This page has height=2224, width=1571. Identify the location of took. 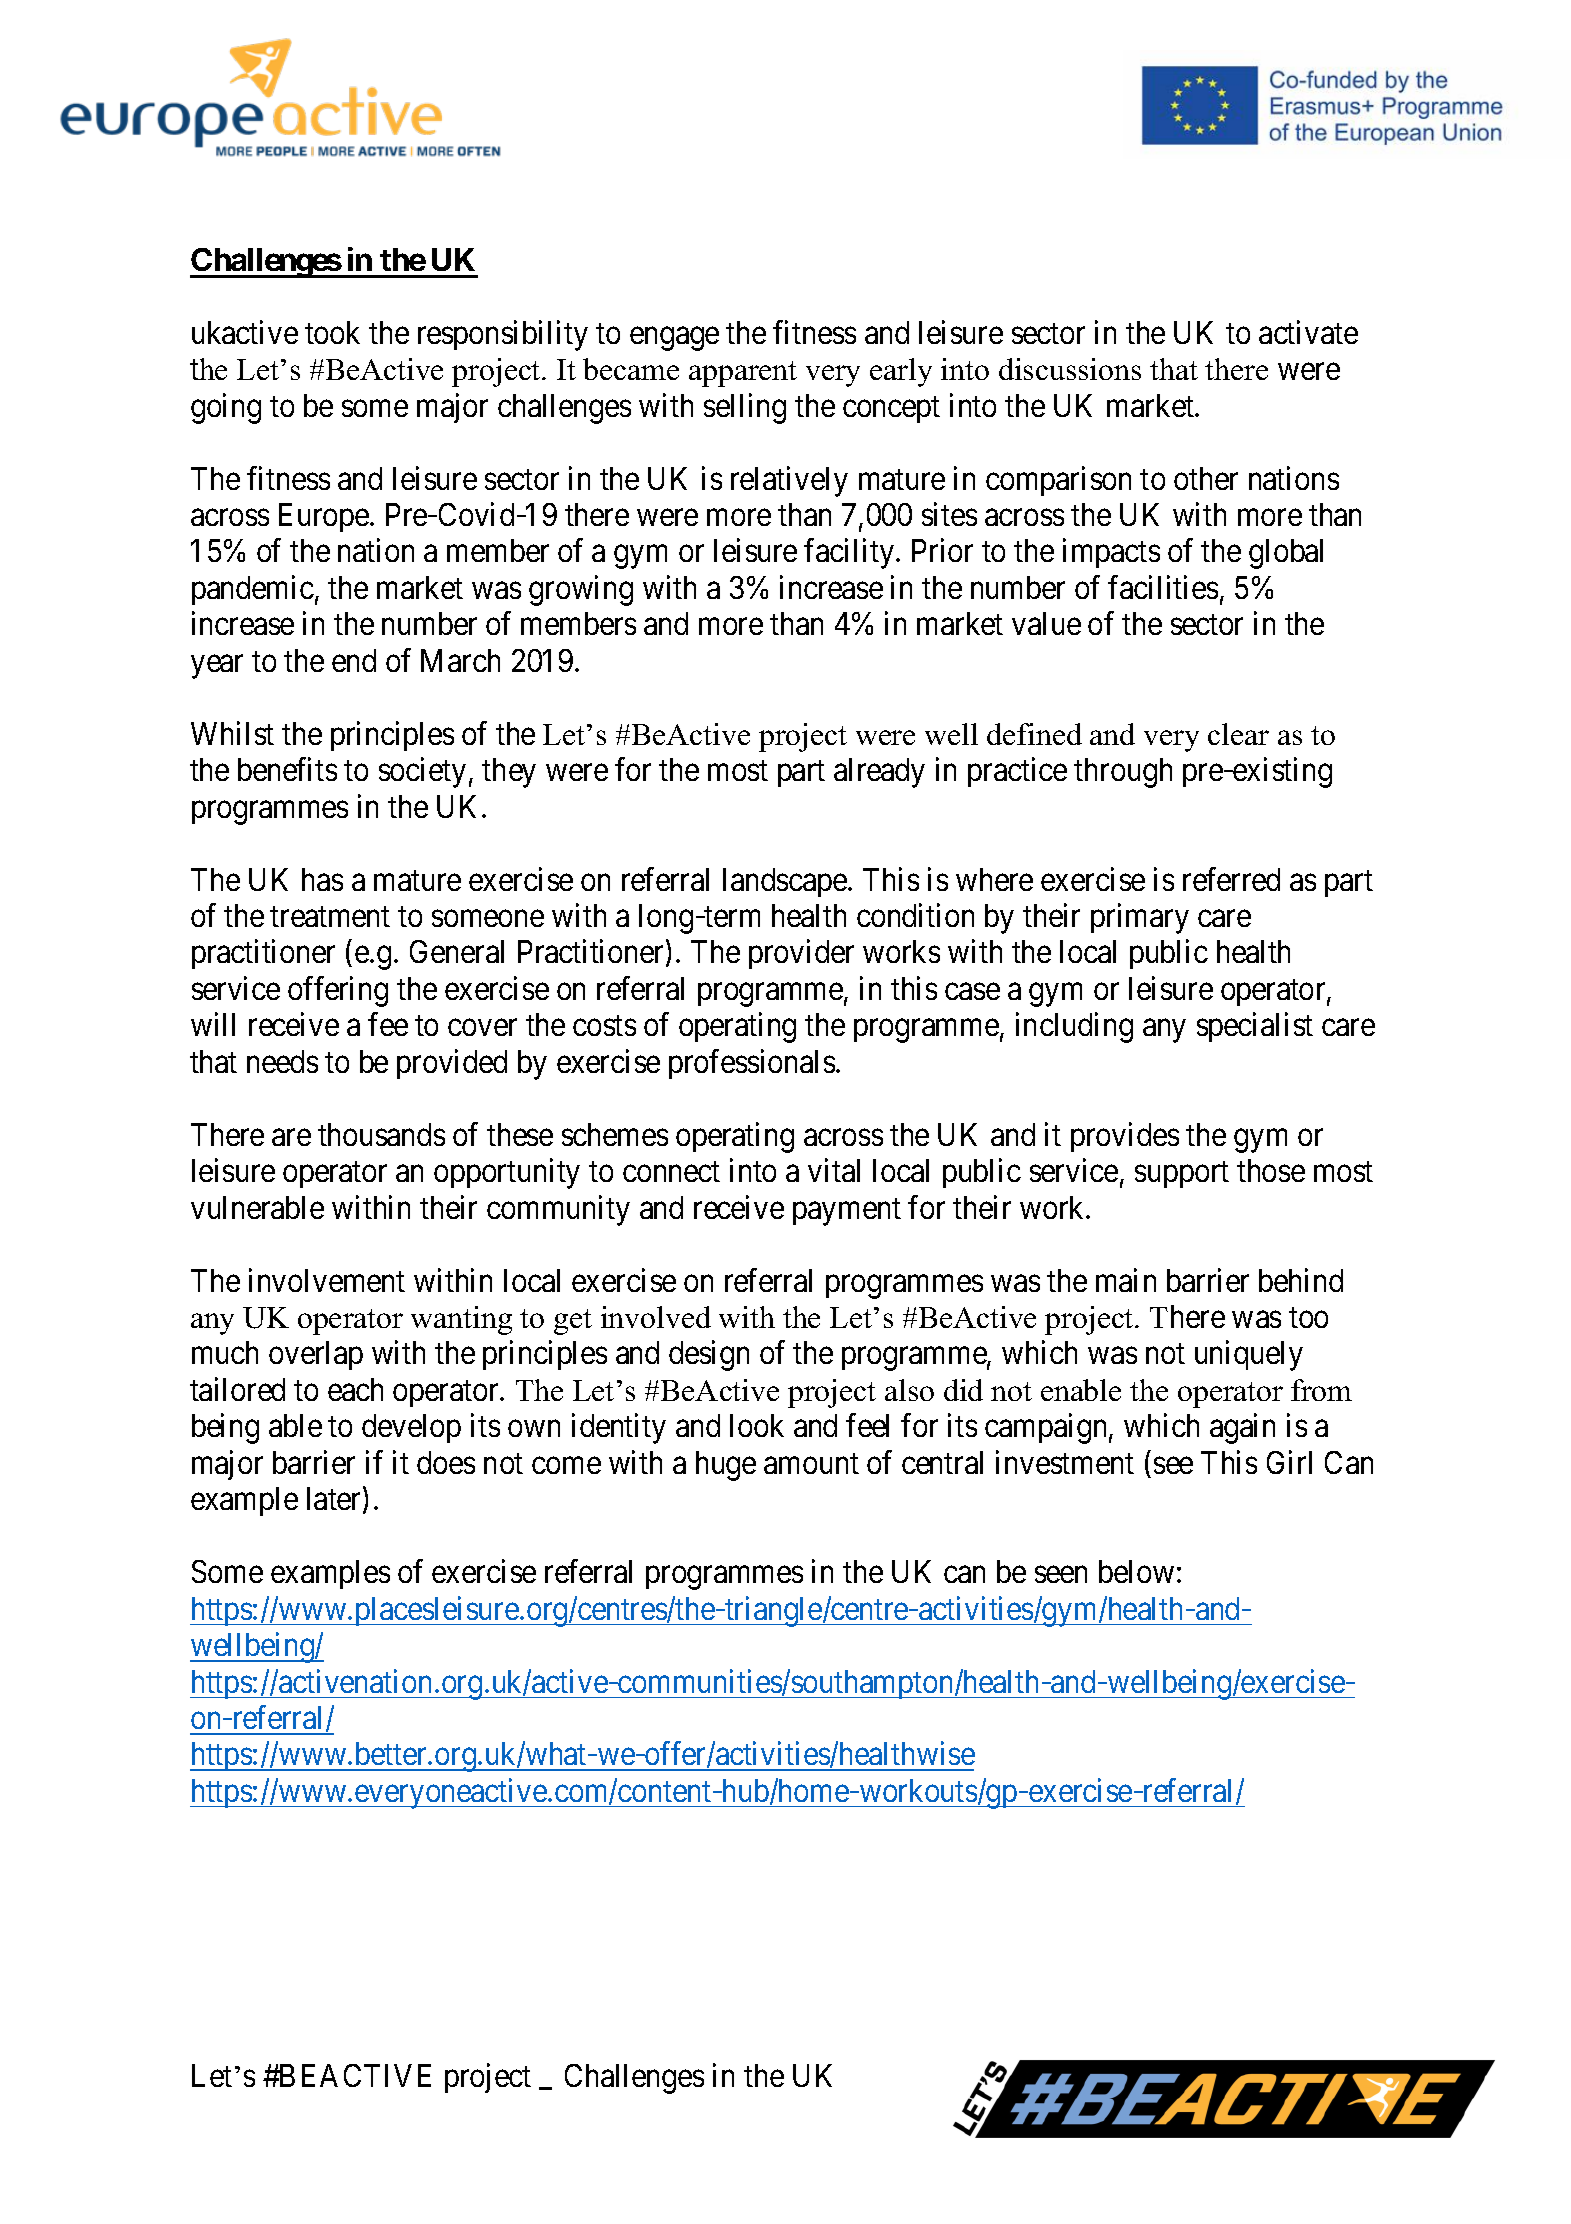
(332, 332).
